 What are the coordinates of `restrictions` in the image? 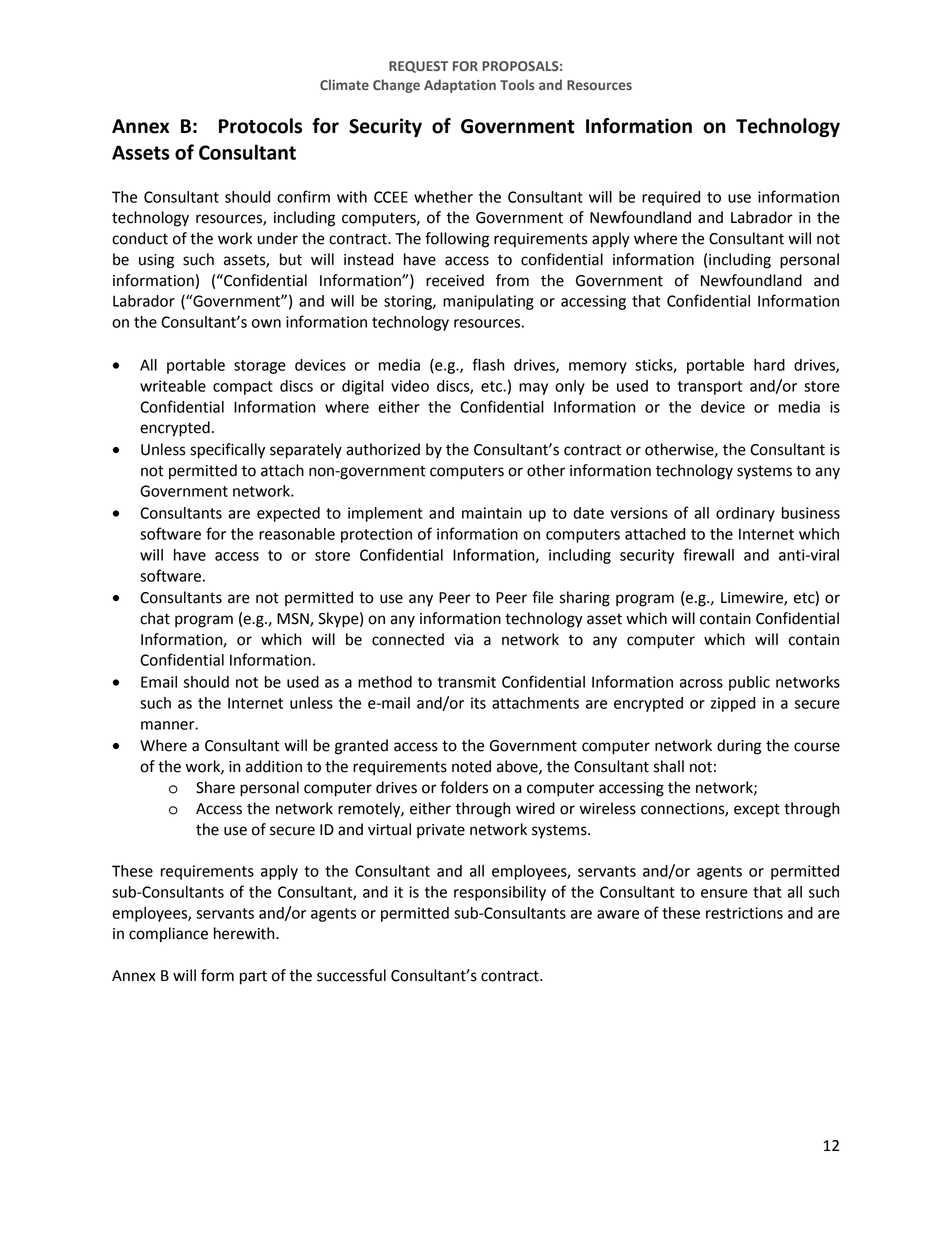 It's located at (744, 913).
